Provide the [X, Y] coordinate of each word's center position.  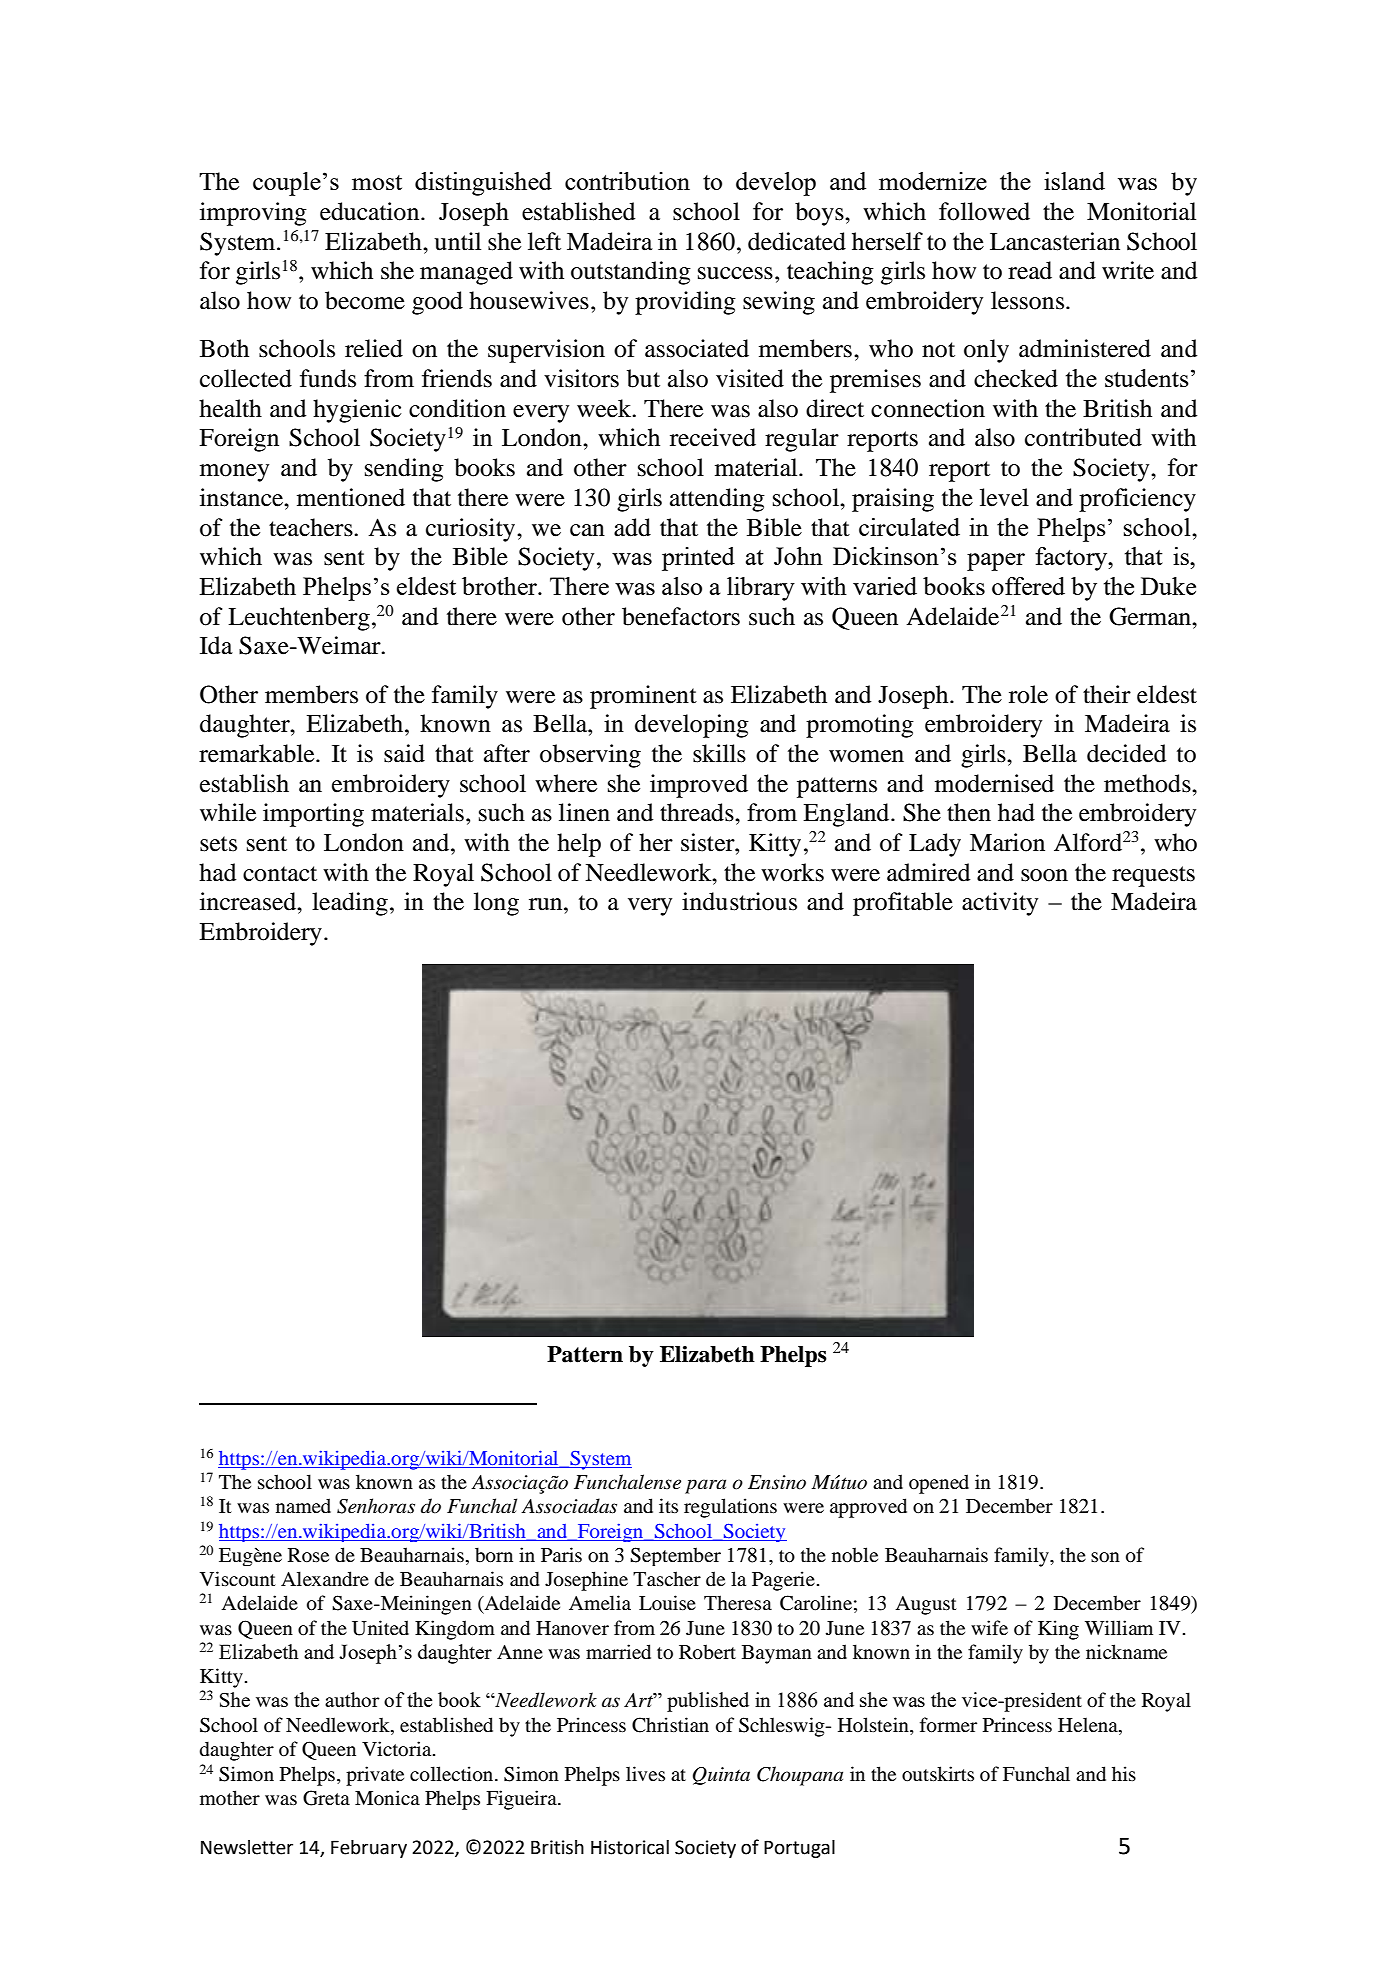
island [1074, 181]
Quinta [721, 1776]
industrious [739, 901]
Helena [1089, 1726]
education [371, 211]
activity [1000, 904]
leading [350, 904]
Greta [326, 1798]
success [735, 273]
